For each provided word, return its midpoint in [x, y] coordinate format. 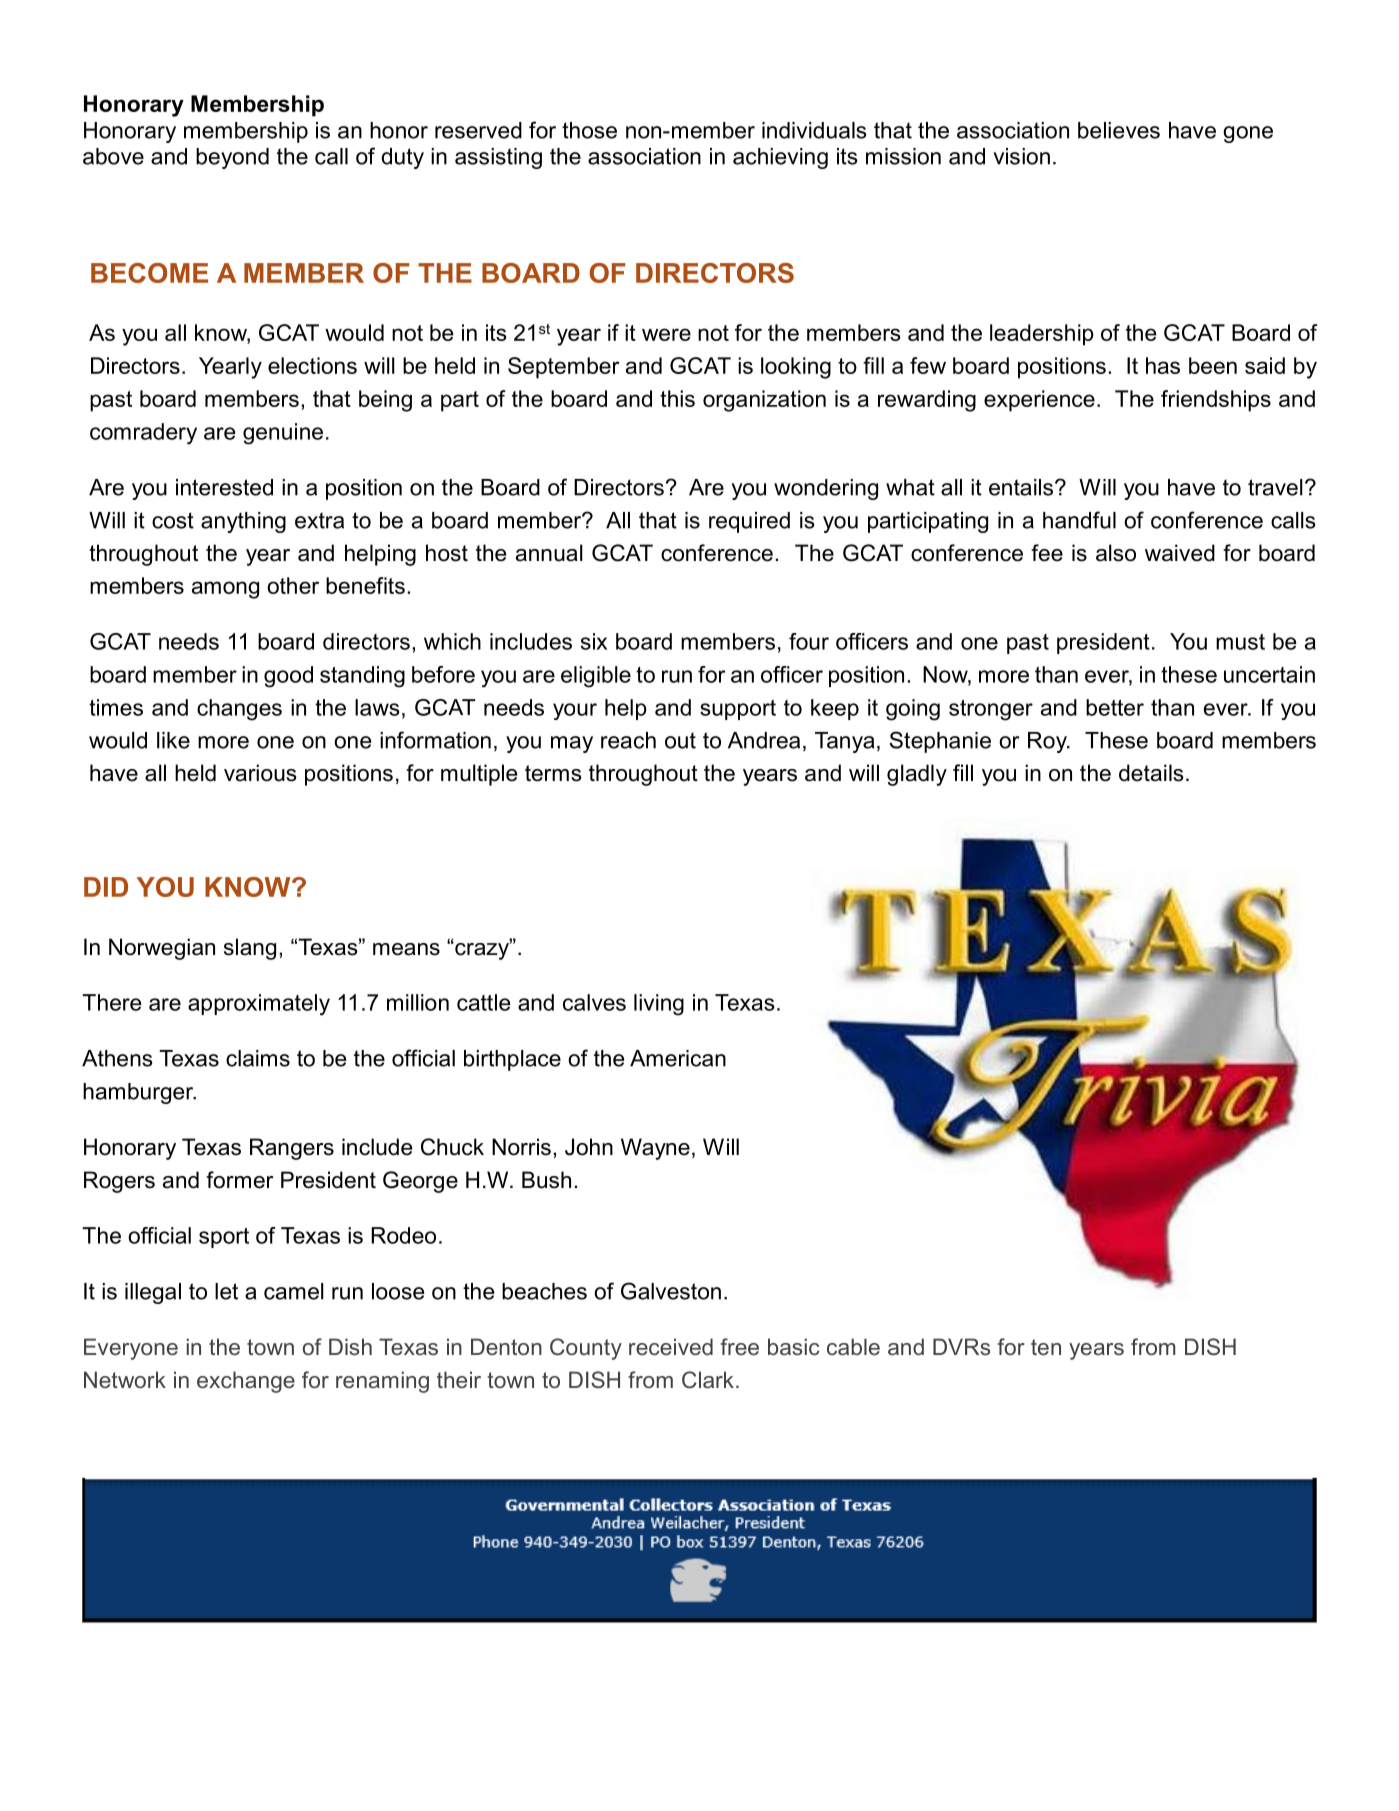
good [288, 677]
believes [1119, 130]
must [1240, 642]
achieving [780, 158]
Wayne [655, 1149]
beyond [232, 158]
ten [1046, 1347]
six [594, 641]
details [1151, 773]
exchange [246, 1382]
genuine [283, 434]
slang [250, 949]
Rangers [292, 1149]
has [1163, 365]
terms [553, 773]
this [677, 398]
